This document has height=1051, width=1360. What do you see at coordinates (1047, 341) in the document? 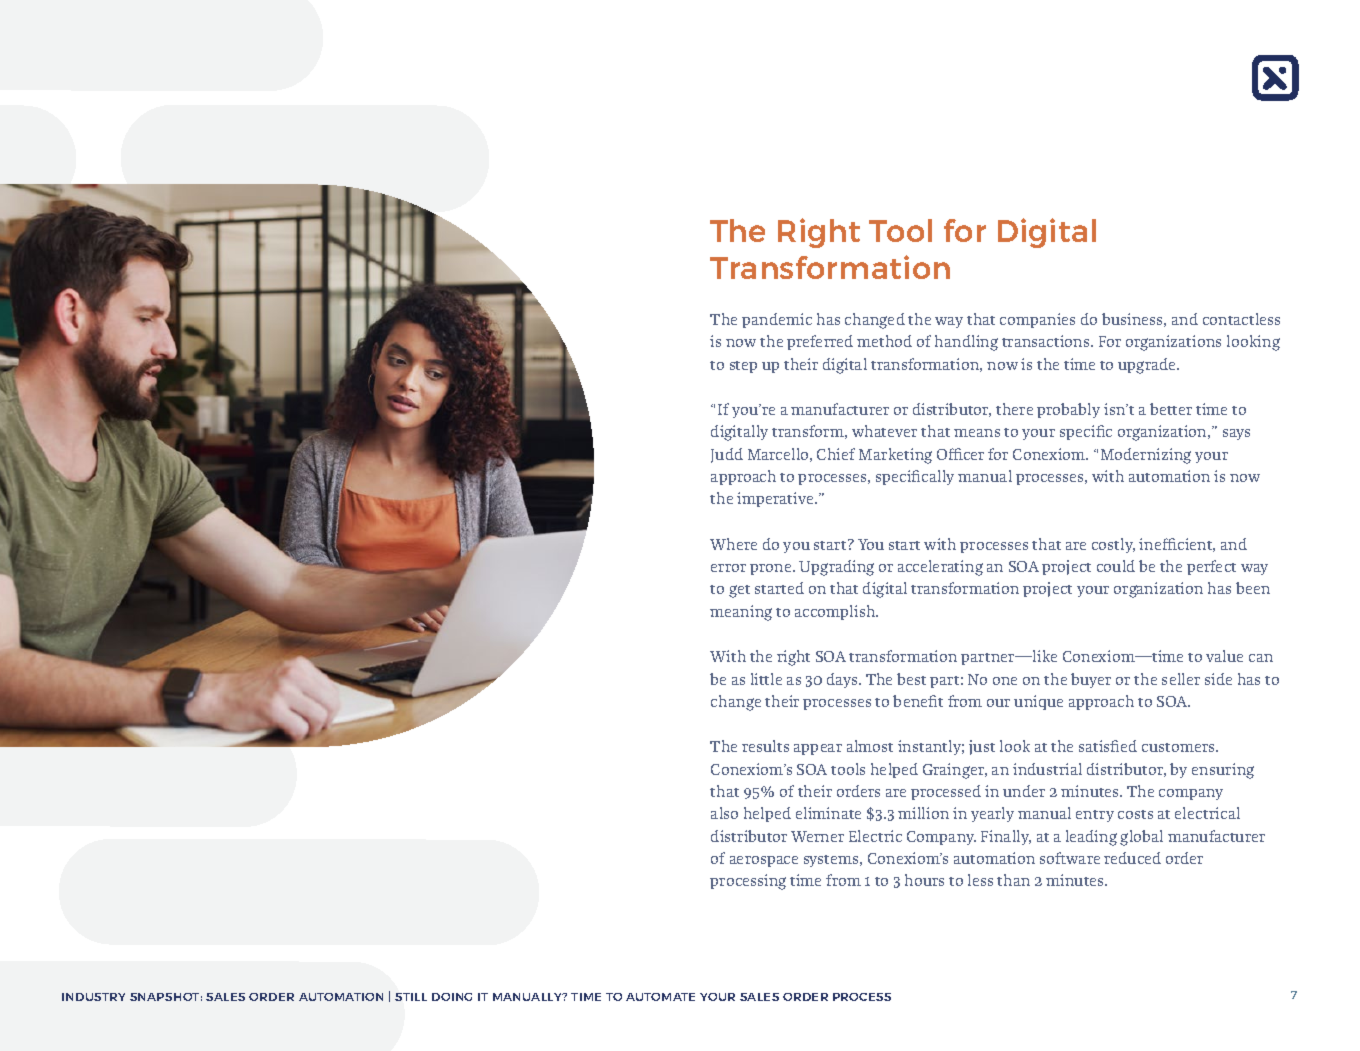
I see `transactions` at bounding box center [1047, 341].
